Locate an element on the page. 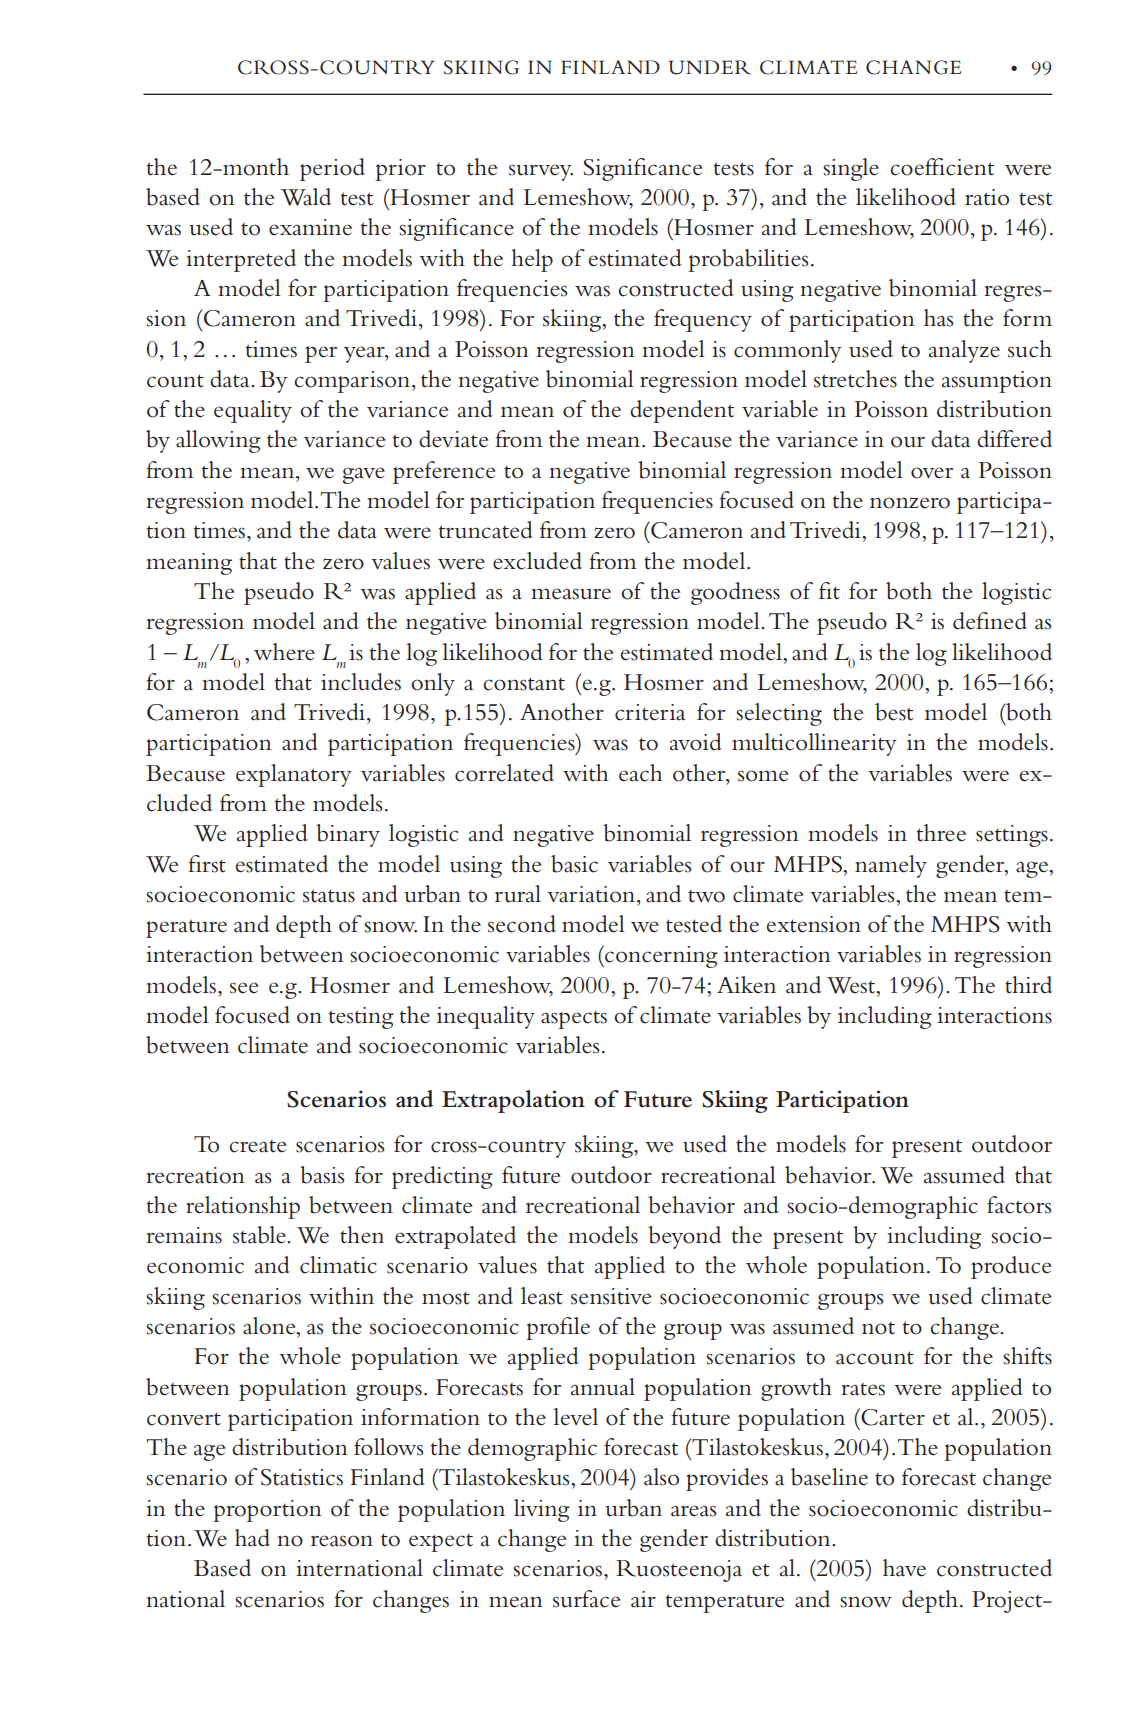 Image resolution: width=1148 pixels, height=1722 pixels. create is located at coordinates (257, 1146).
